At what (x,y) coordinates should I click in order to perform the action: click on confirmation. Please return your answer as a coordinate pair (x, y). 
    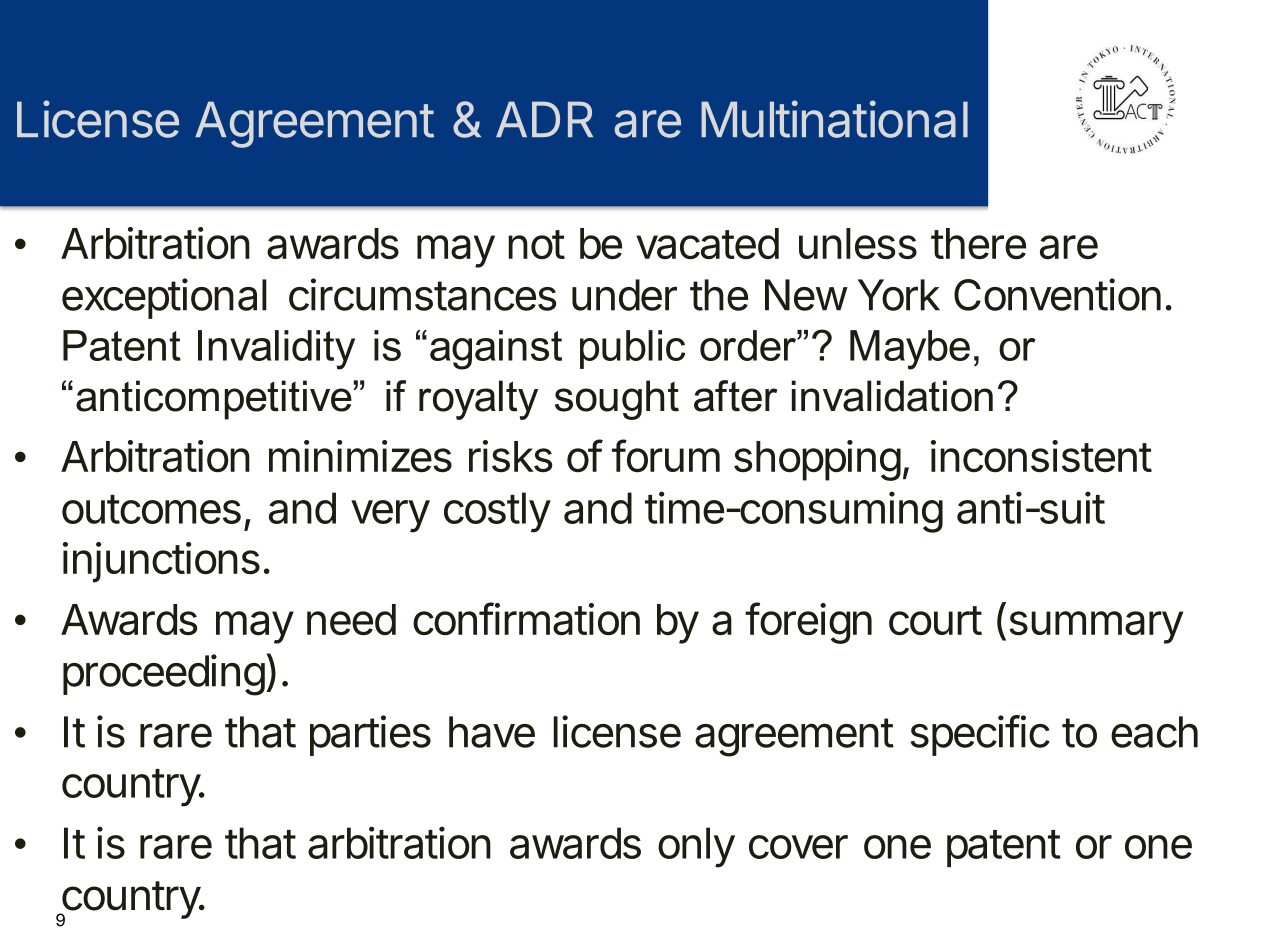
    Looking at the image, I should click on (526, 619).
